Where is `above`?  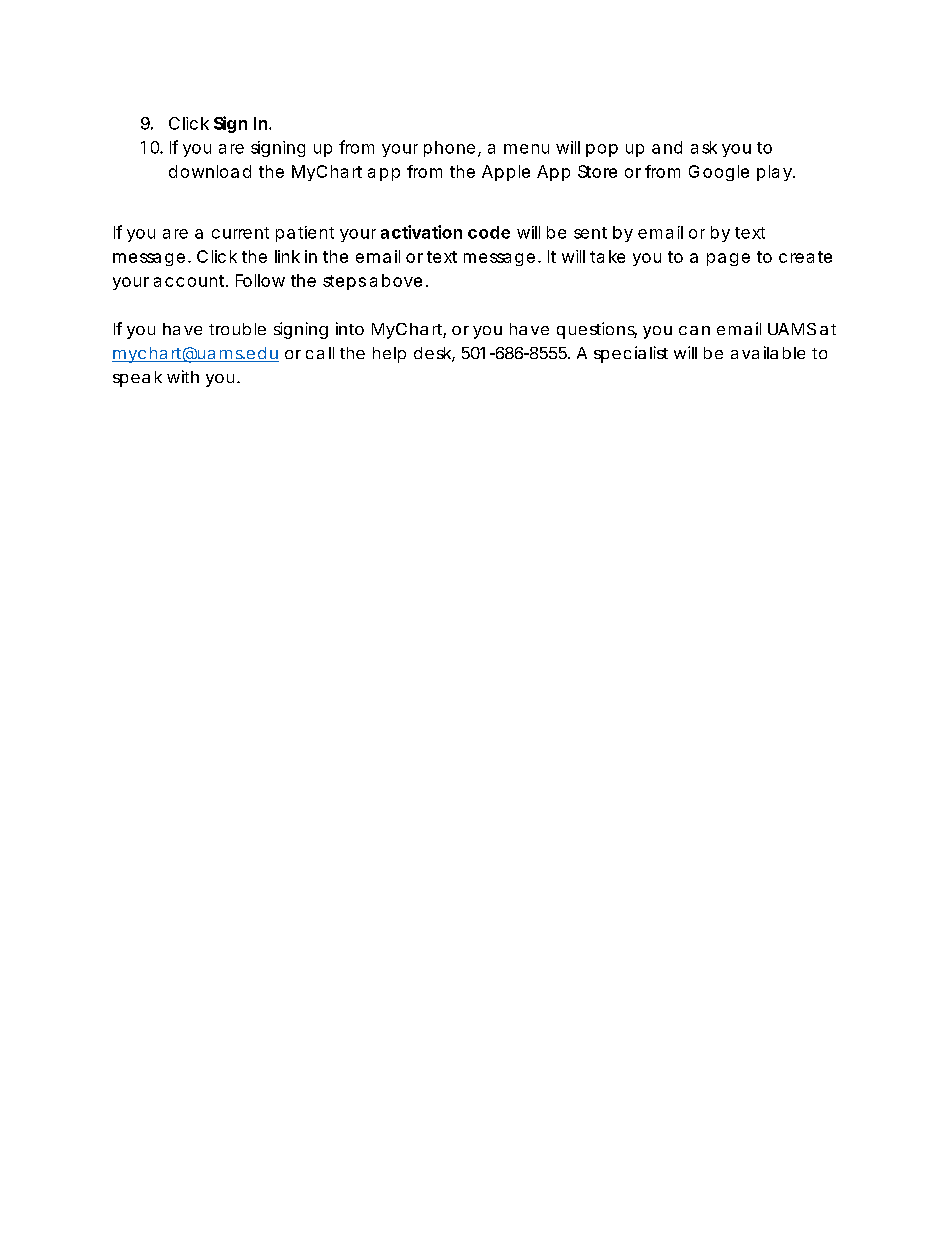 above is located at coordinates (396, 280).
